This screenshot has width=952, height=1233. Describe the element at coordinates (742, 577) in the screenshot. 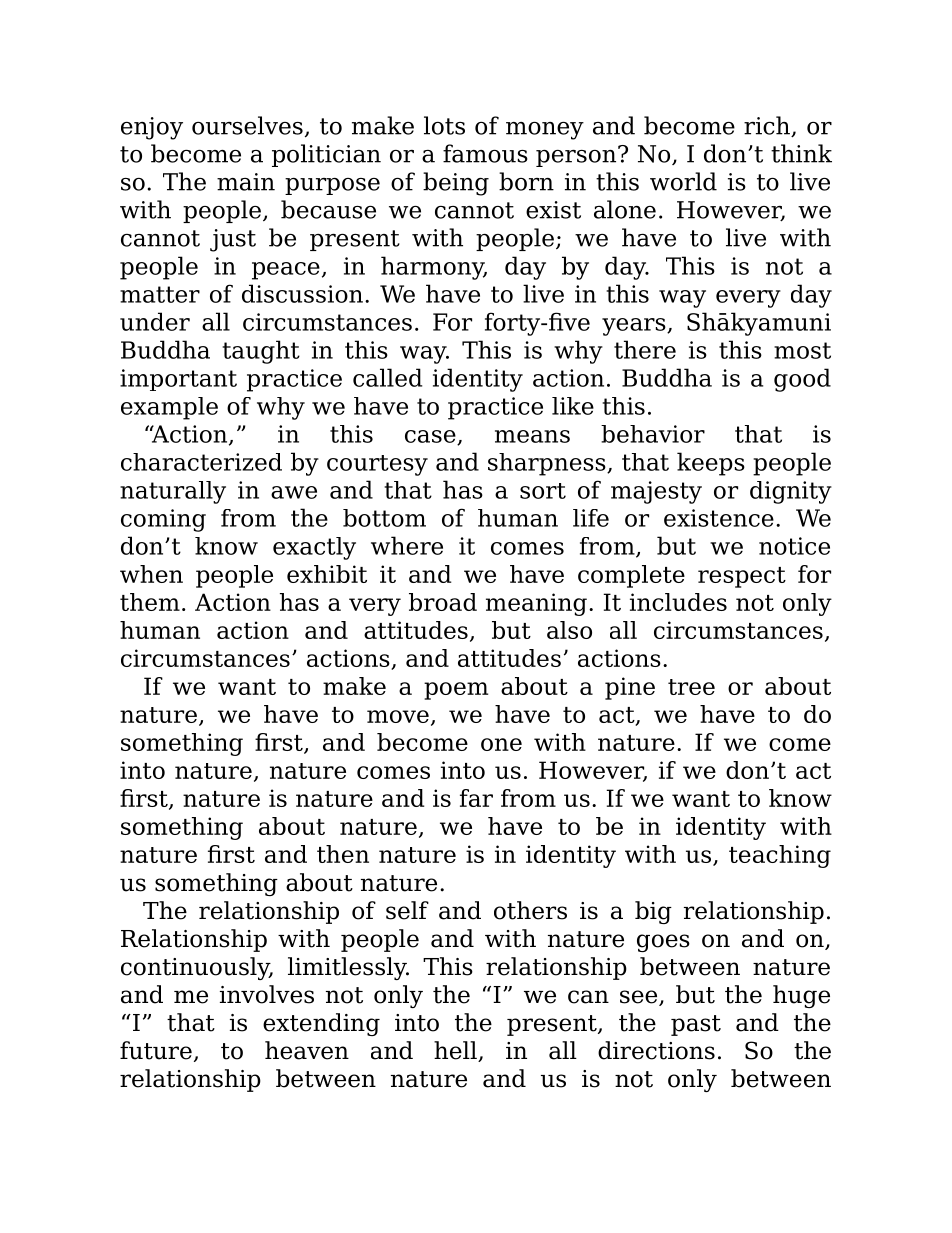

I see `respect` at that location.
